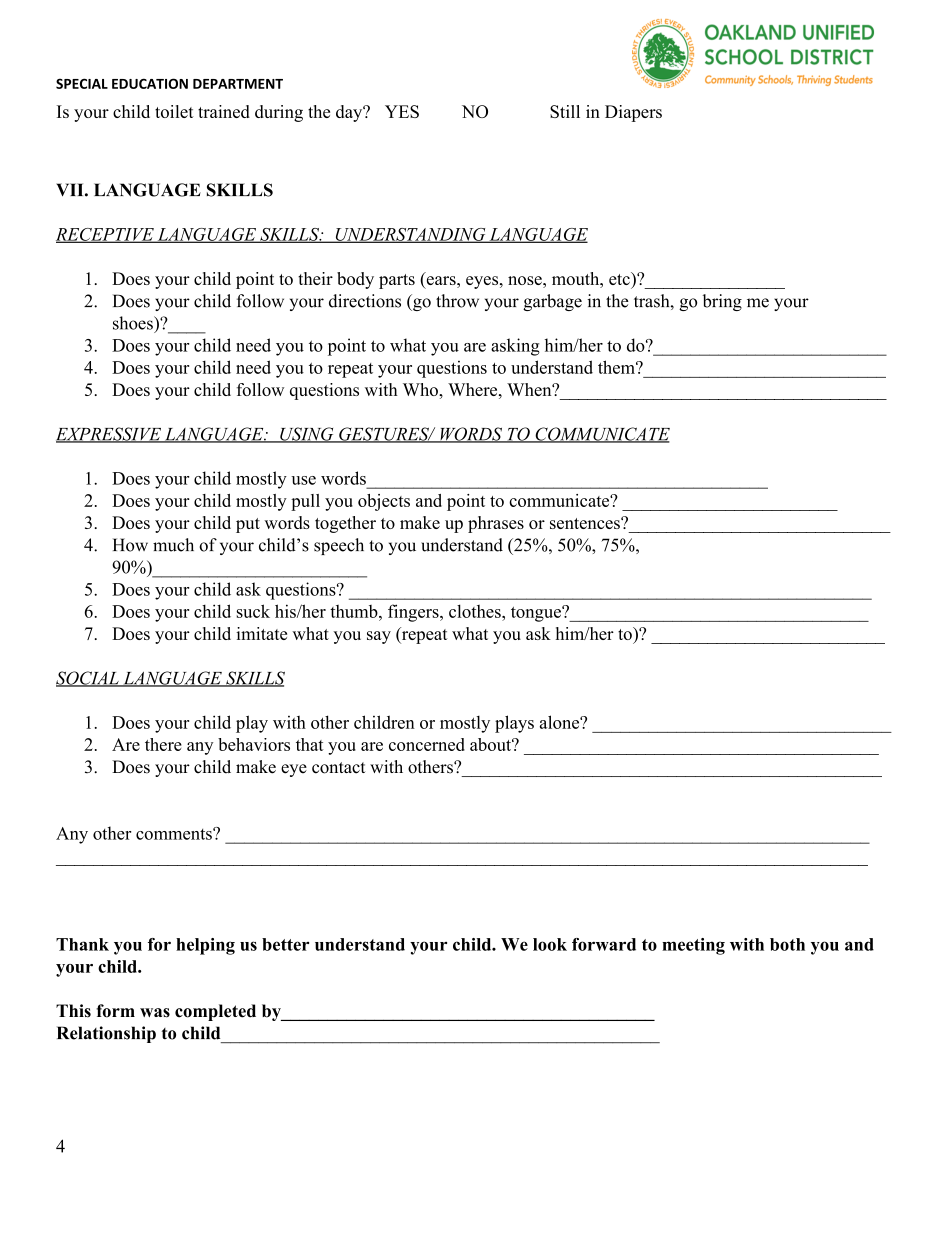  What do you see at coordinates (633, 113) in the document?
I see `Diapers` at bounding box center [633, 113].
